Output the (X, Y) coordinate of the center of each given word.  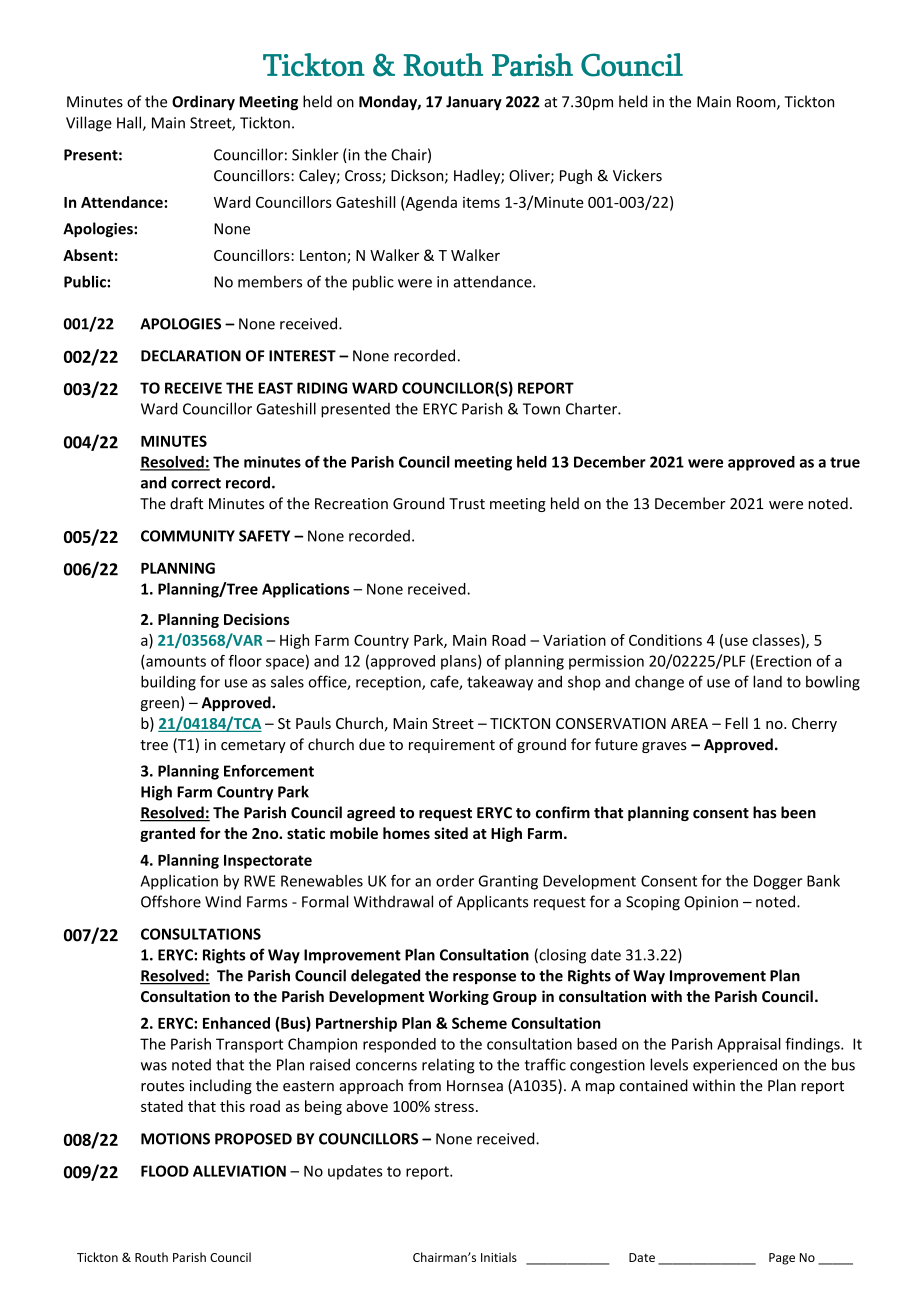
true (845, 462)
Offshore (171, 901)
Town (541, 409)
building (168, 683)
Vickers (637, 175)
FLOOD (165, 1171)
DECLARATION (191, 356)
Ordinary (203, 102)
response (484, 978)
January (474, 103)
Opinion (711, 903)
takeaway (500, 683)
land (767, 681)
